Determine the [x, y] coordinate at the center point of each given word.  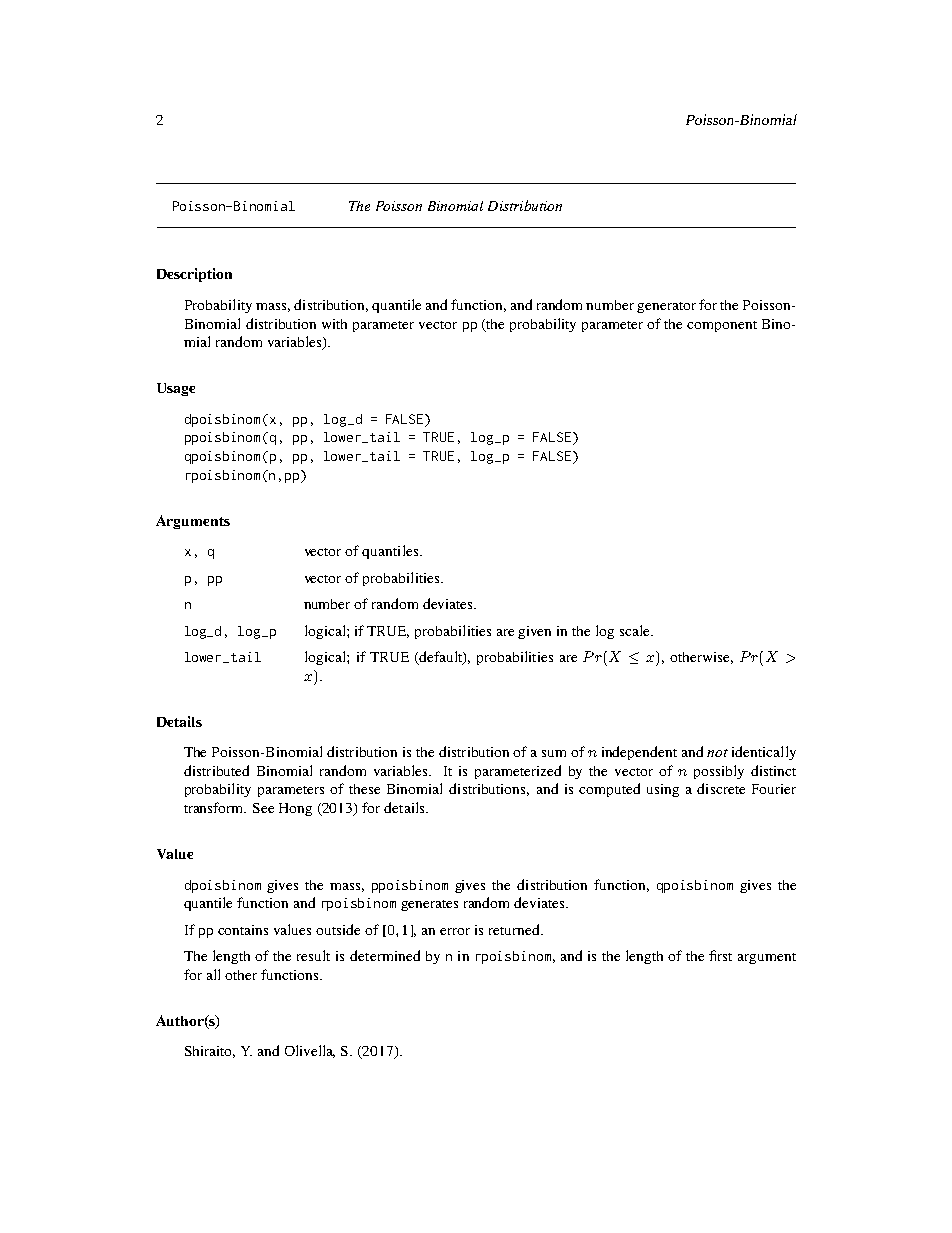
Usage [176, 389]
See [263, 808]
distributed [216, 770]
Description [194, 275]
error [455, 931]
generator [666, 307]
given [534, 632]
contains [243, 930]
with [334, 324]
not [717, 753]
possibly [719, 772]
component [722, 326]
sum [554, 753]
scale [636, 630]
